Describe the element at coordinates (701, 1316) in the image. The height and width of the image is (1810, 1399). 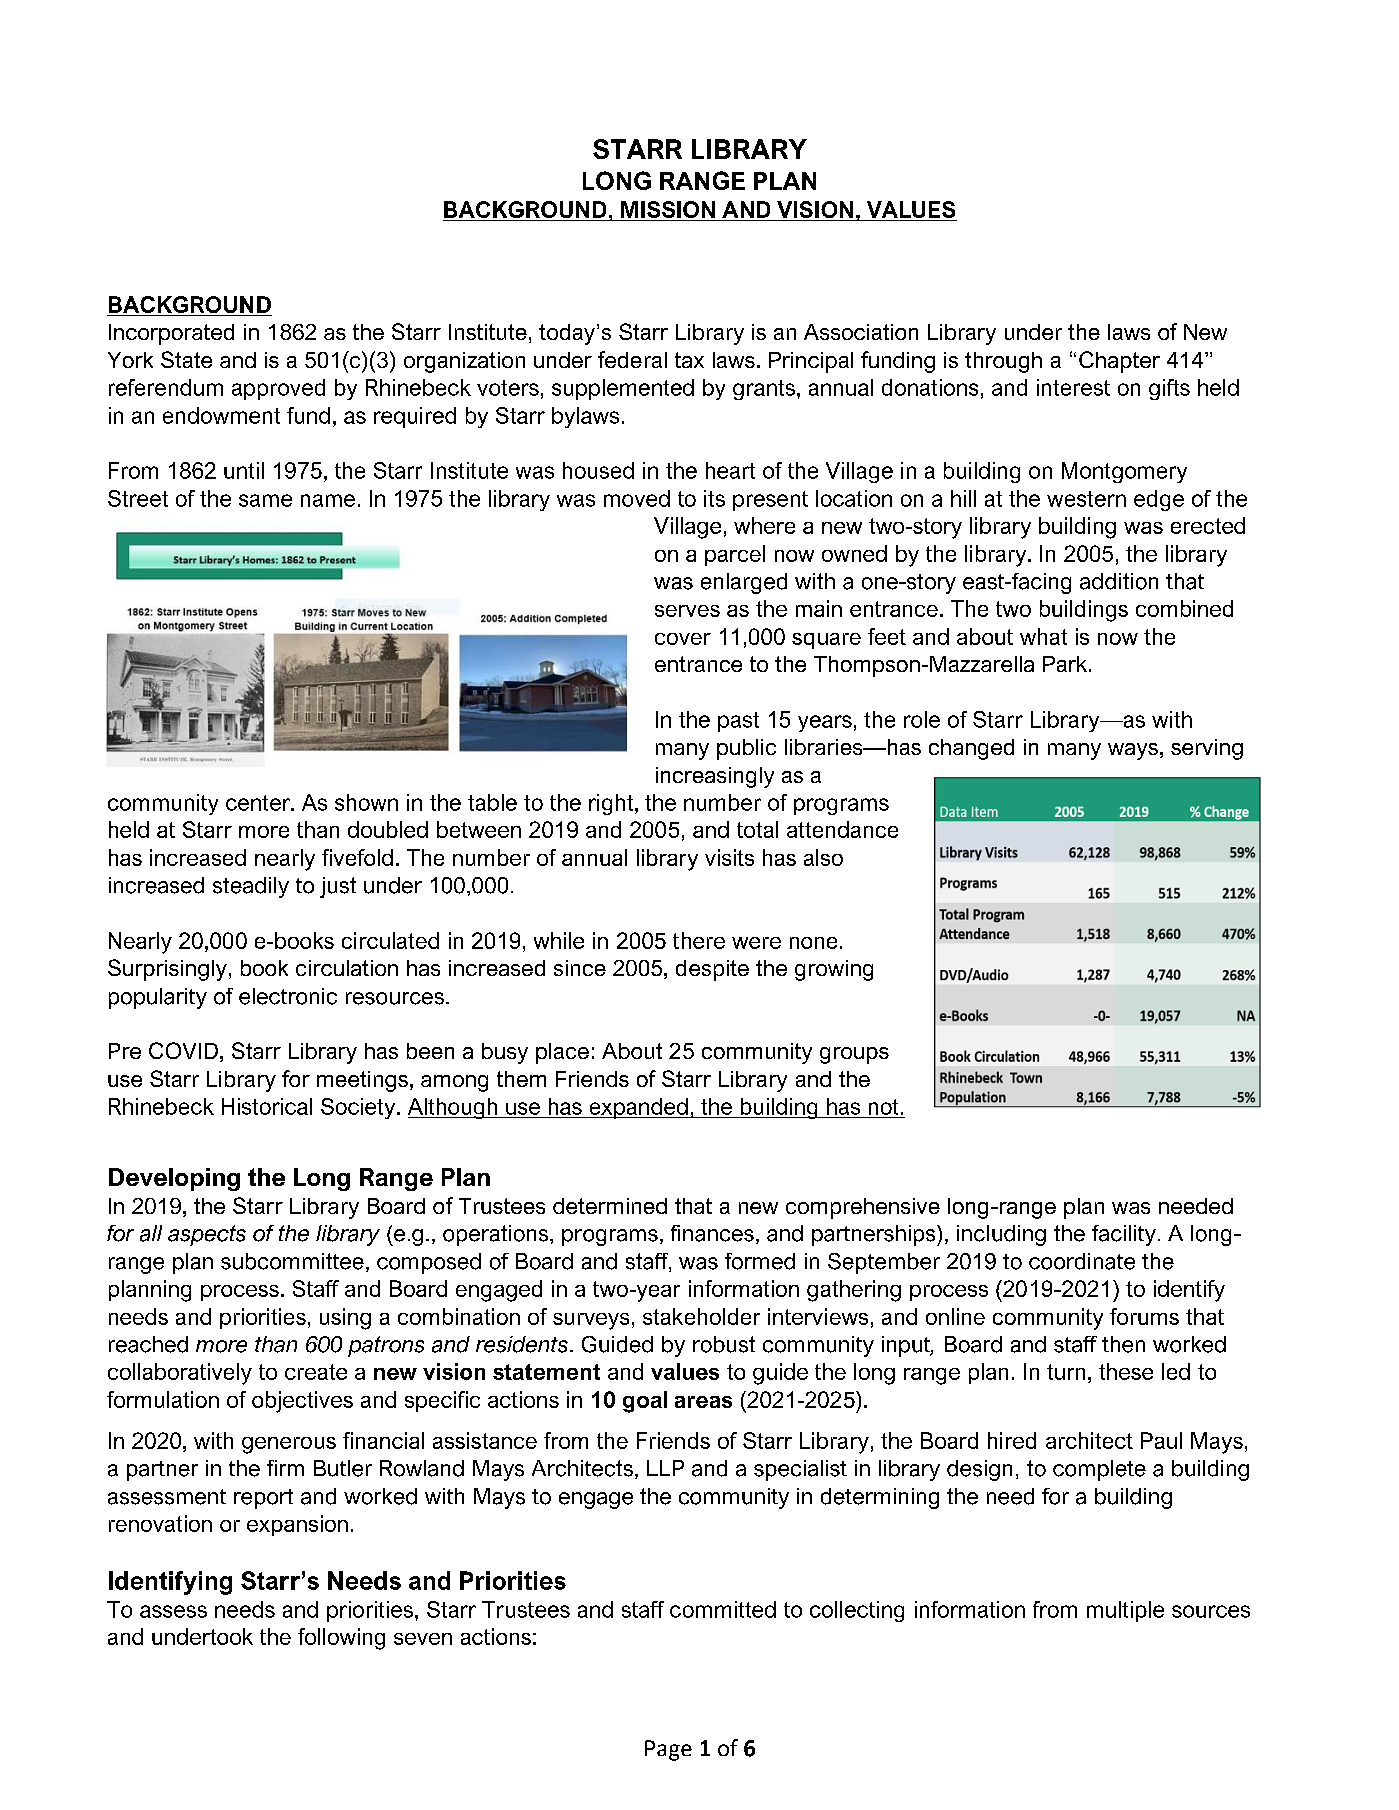
I see `stakeholder` at that location.
